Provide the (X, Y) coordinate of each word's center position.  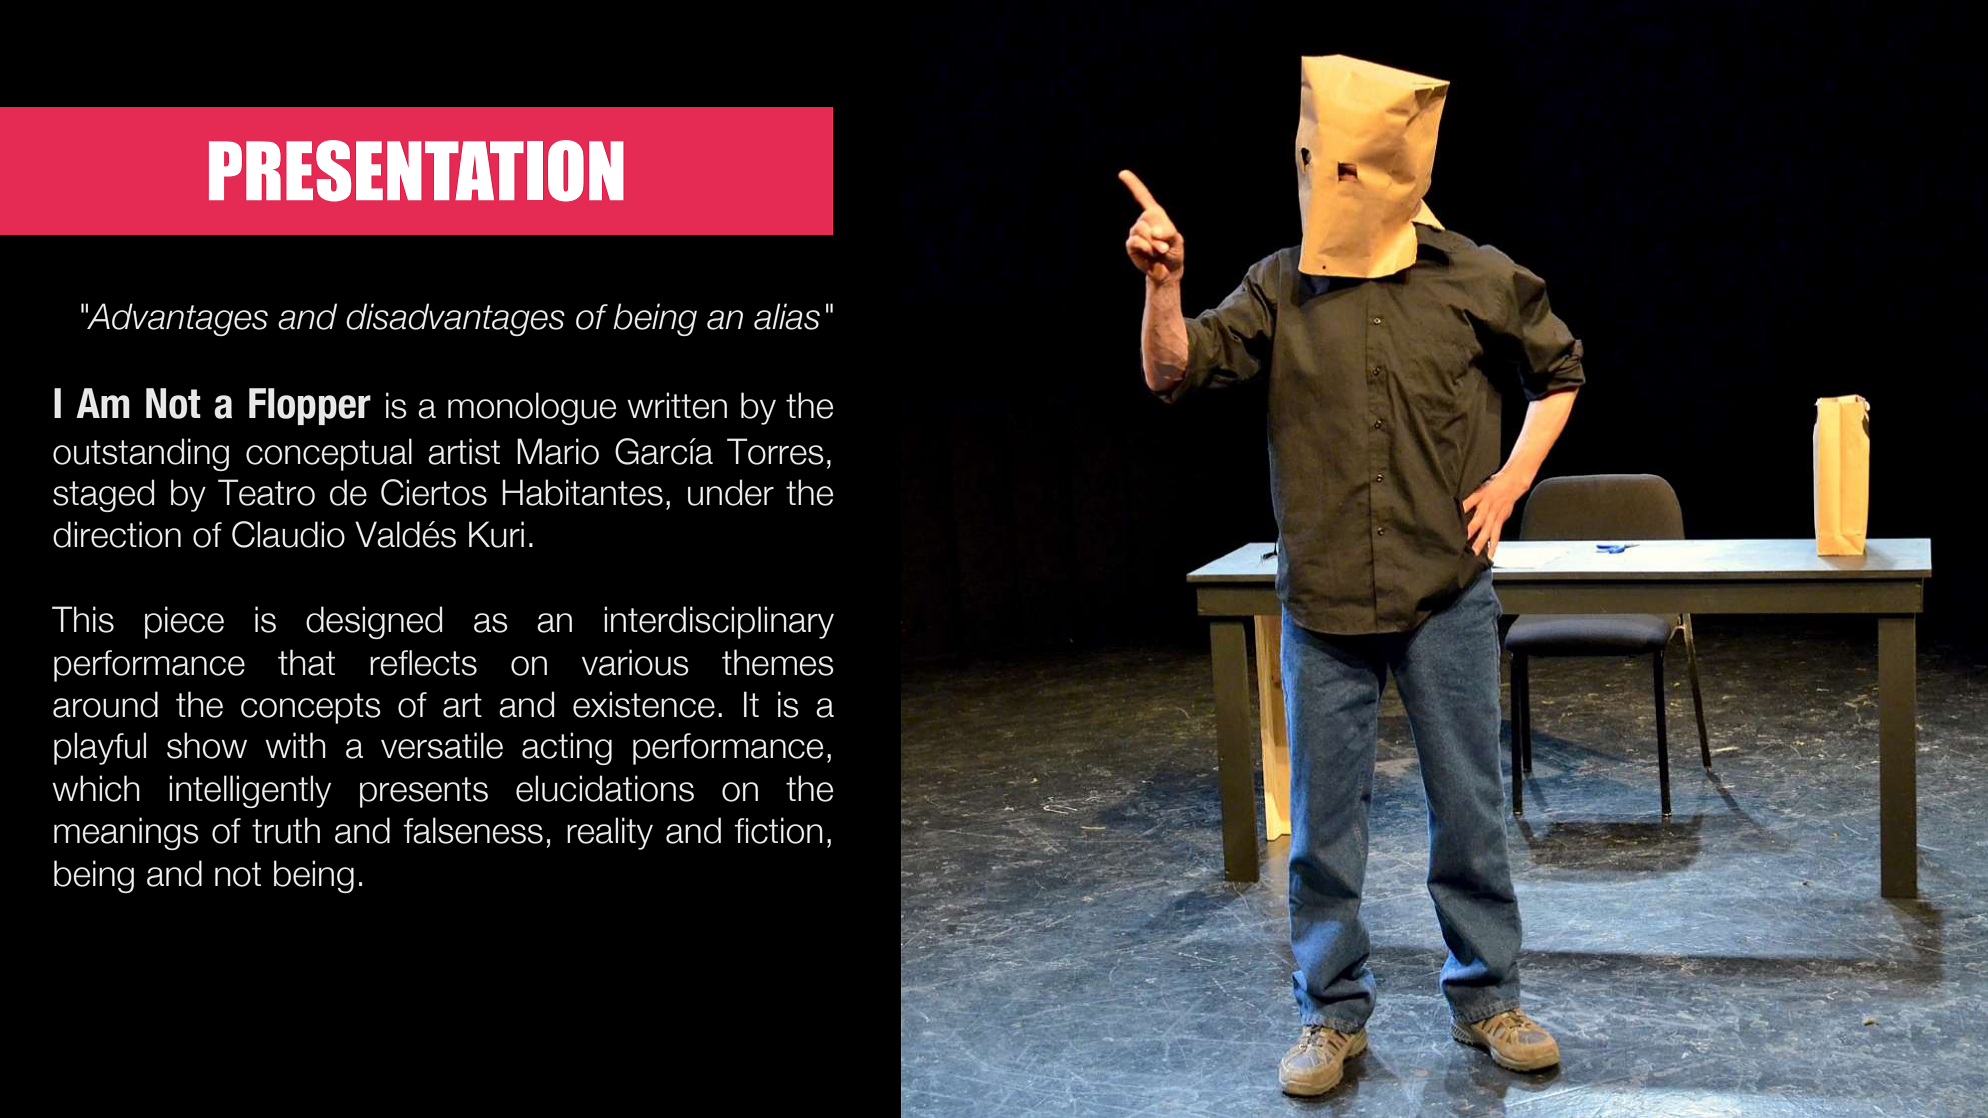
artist (464, 451)
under (731, 492)
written (677, 405)
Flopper (310, 406)
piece (184, 622)
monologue (532, 408)
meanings (126, 833)
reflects (423, 663)
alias (787, 316)
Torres (775, 451)
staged (103, 495)
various (635, 662)
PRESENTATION (416, 171)
